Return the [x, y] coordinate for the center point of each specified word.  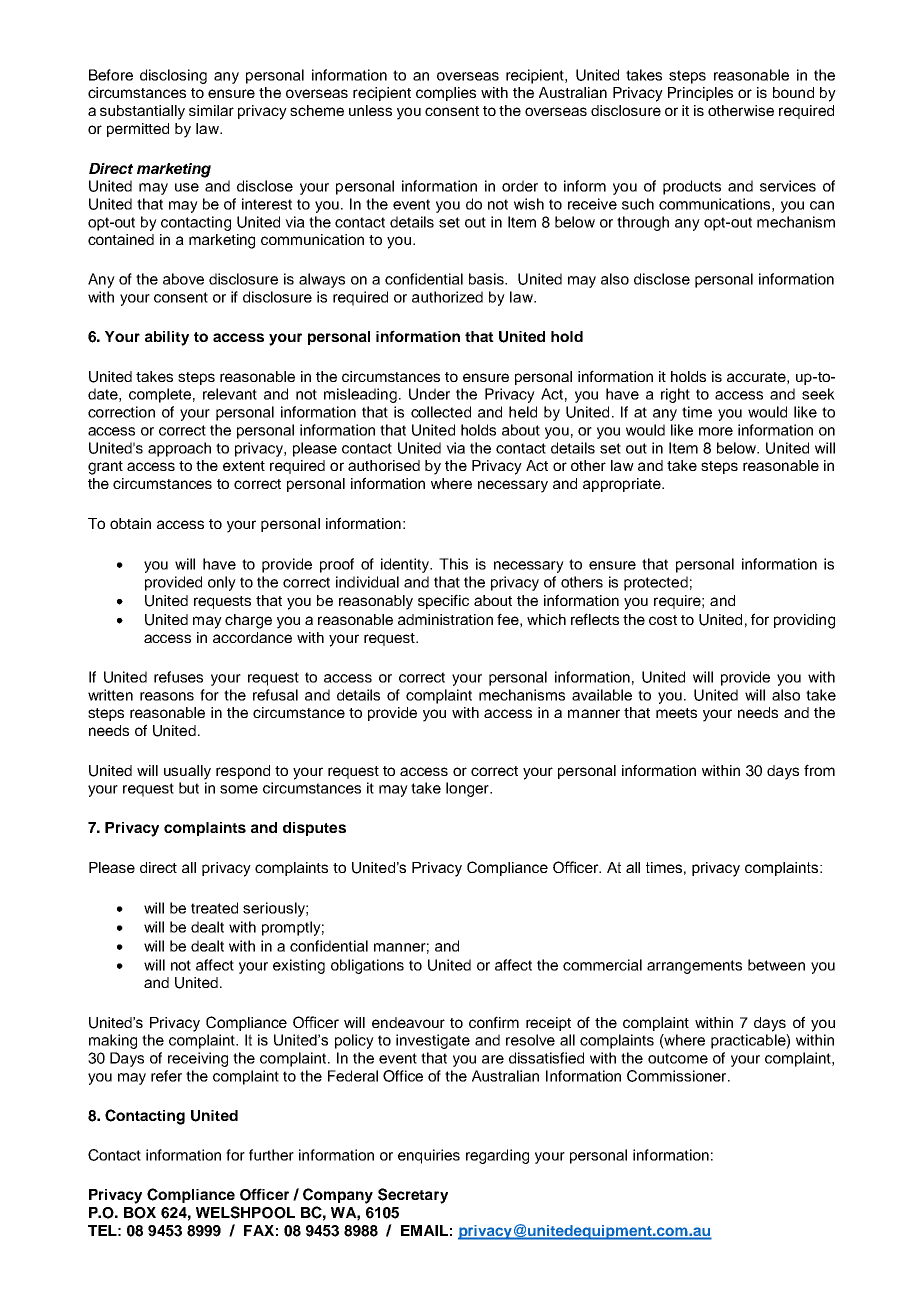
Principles [700, 94]
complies [446, 94]
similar [211, 110]
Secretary [413, 1196]
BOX [140, 1213]
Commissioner [678, 1076]
